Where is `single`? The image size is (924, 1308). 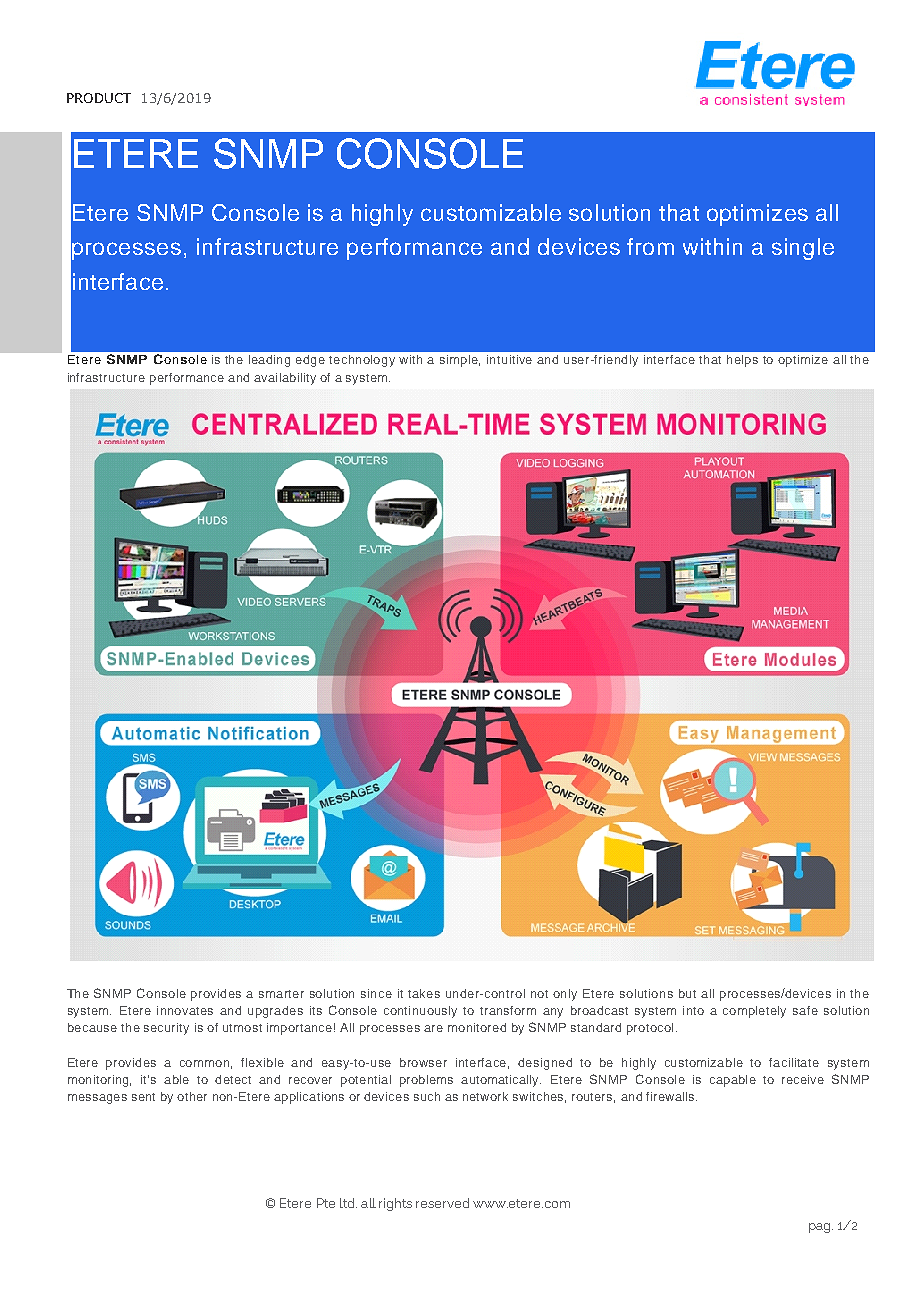
single is located at coordinates (803, 249).
